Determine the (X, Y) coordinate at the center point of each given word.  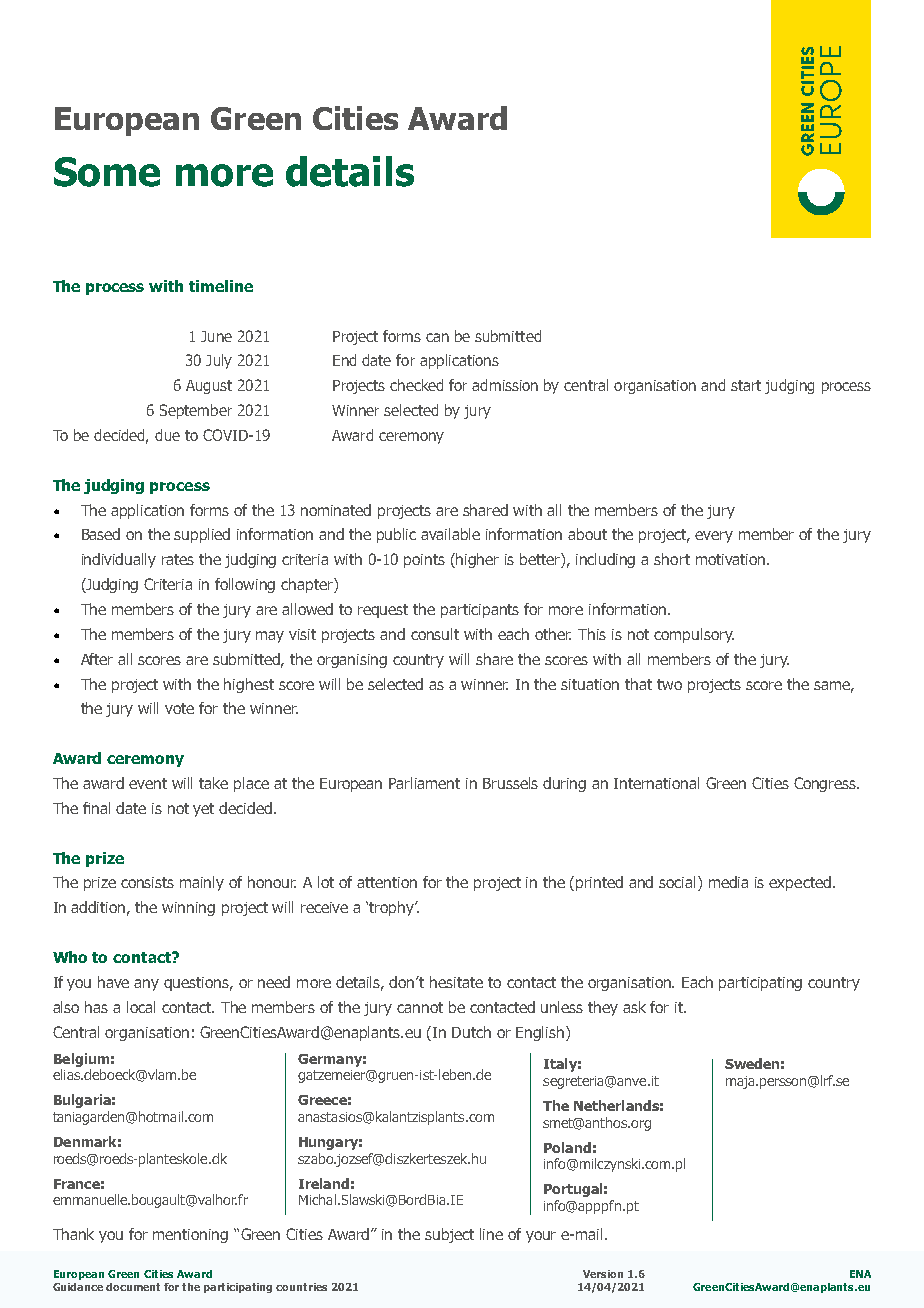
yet (203, 810)
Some (107, 172)
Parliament (424, 783)
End (344, 360)
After (97, 659)
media (728, 882)
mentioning (190, 1236)
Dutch (471, 1032)
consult (435, 634)
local (141, 1007)
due (167, 435)
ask (634, 1007)
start (746, 385)
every (714, 537)
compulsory (694, 635)
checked (416, 385)
